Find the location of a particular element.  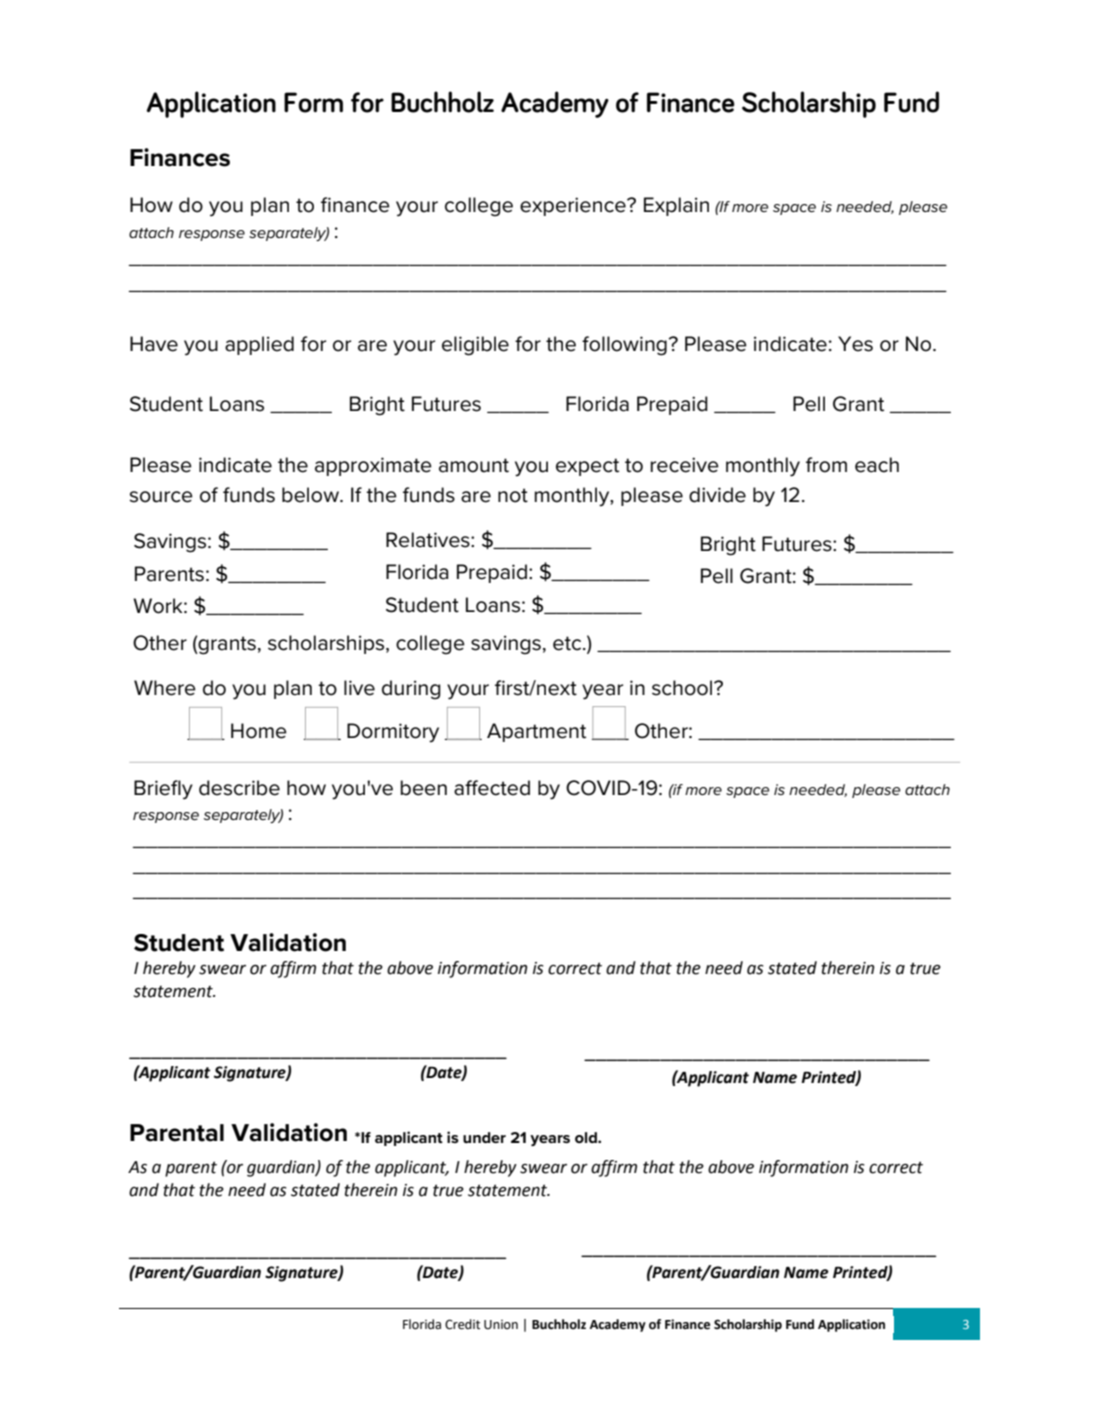

under is located at coordinates (484, 1137).
